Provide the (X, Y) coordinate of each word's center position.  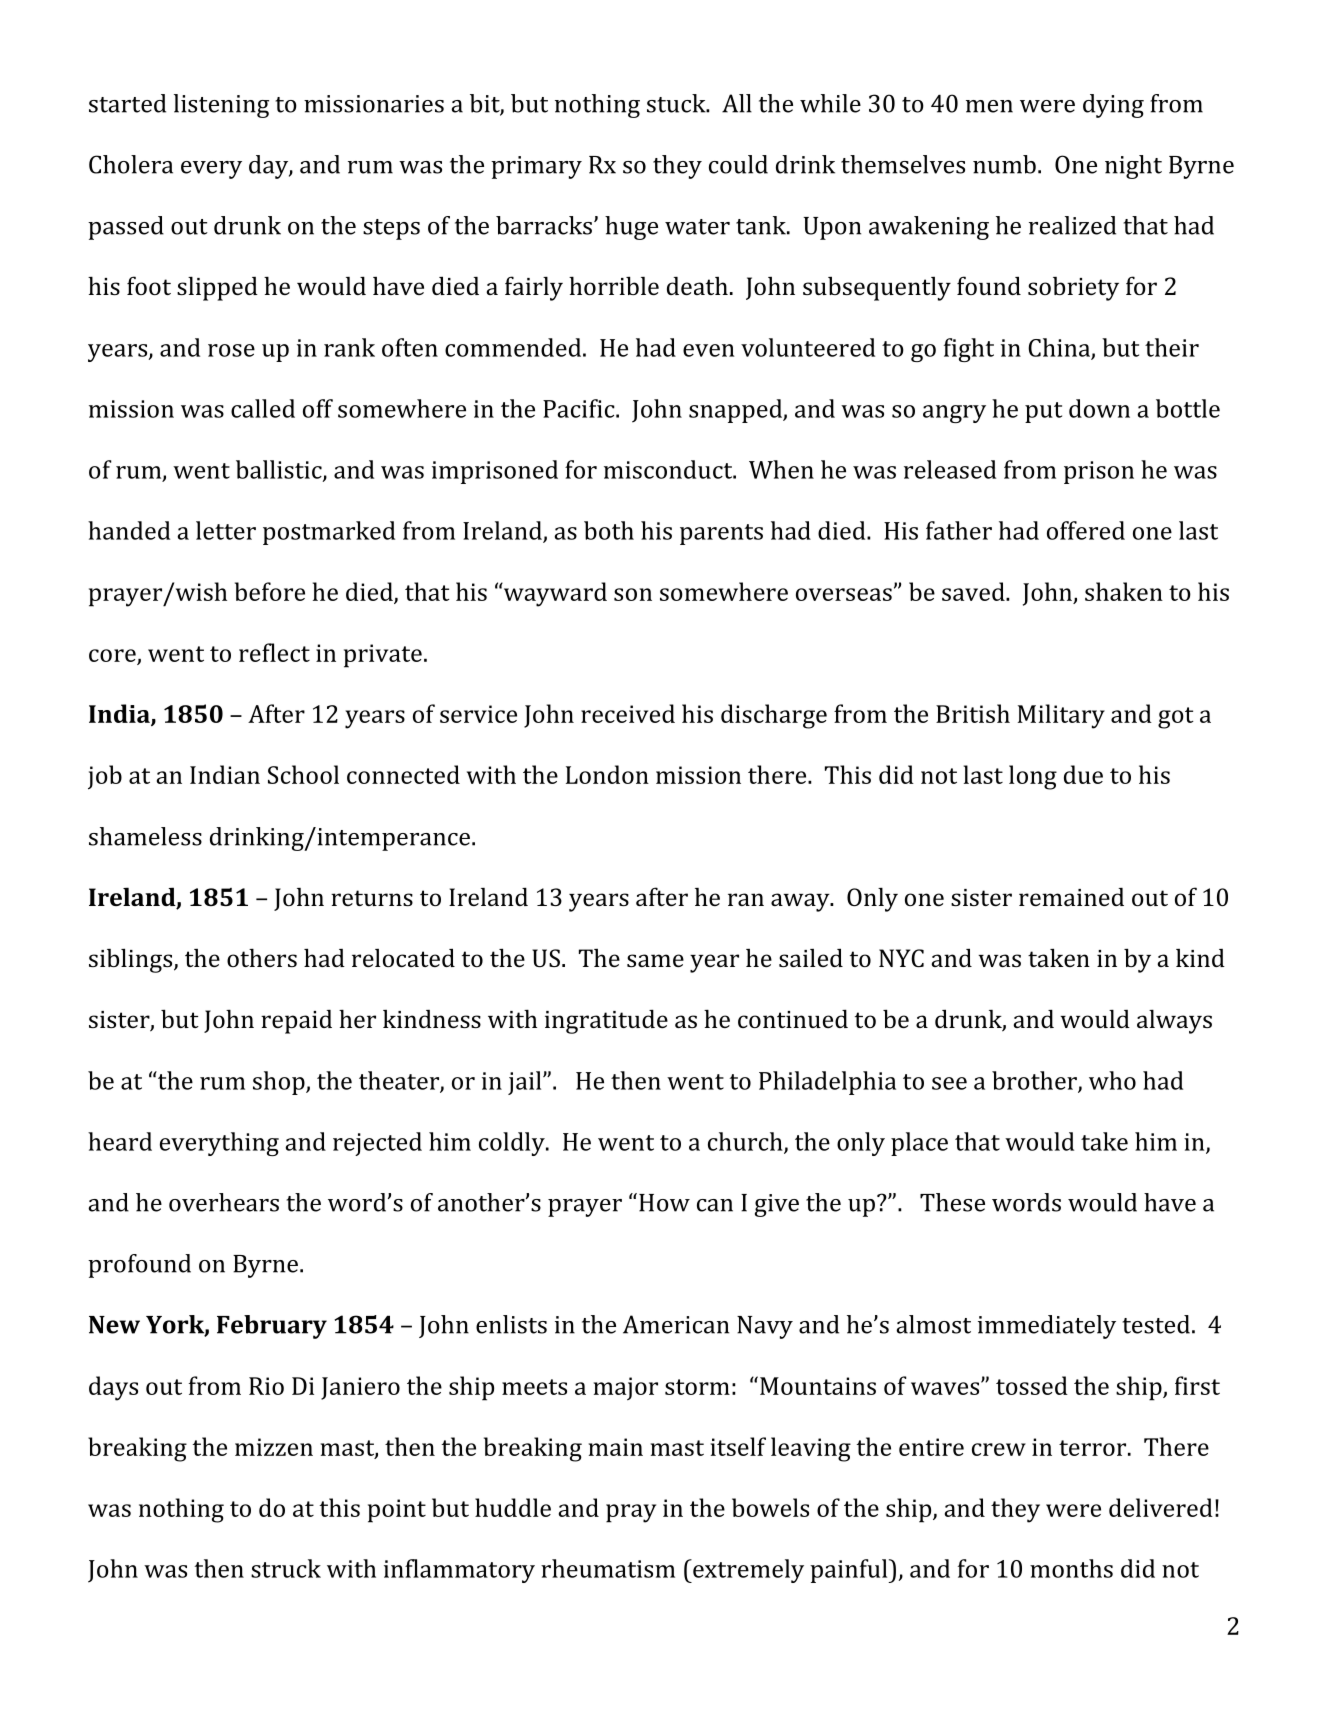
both (609, 530)
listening (221, 106)
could (738, 164)
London (607, 774)
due (1083, 774)
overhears (224, 1202)
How (664, 1203)
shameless (145, 836)
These (952, 1202)
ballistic (280, 470)
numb (1004, 164)
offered (1086, 530)
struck (286, 1568)
